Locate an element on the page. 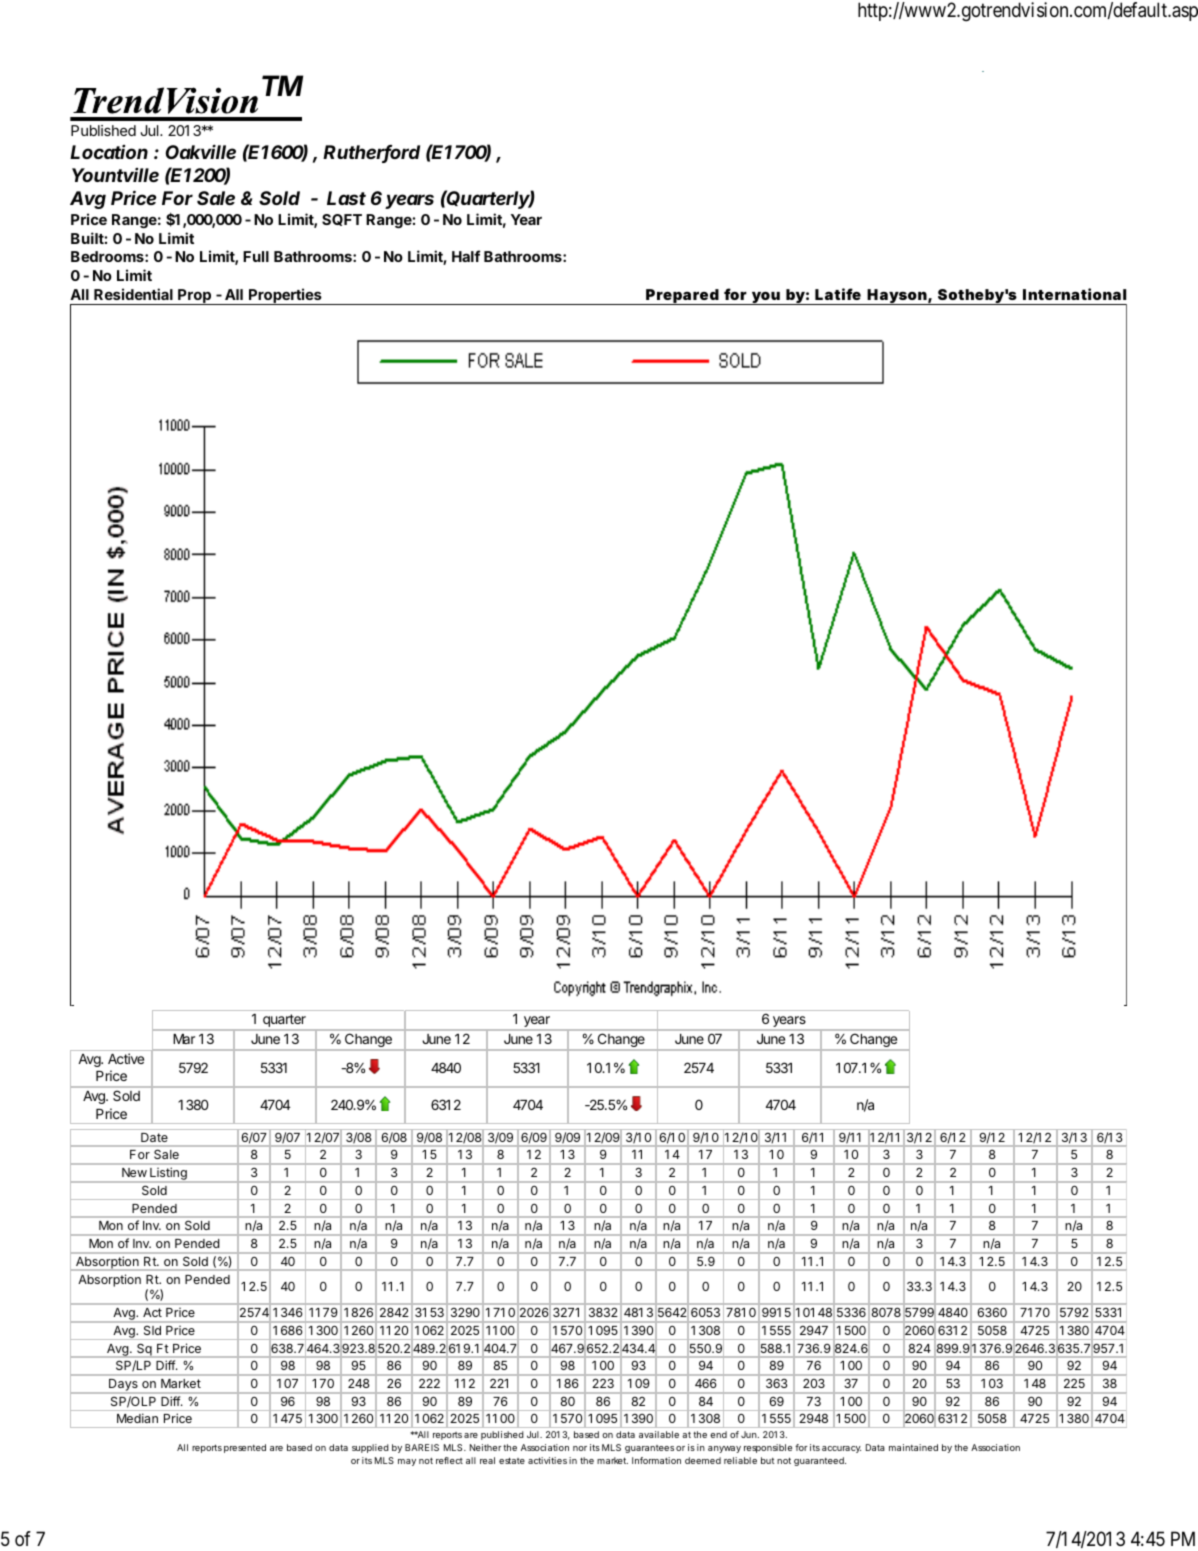  International is located at coordinates (1074, 294).
